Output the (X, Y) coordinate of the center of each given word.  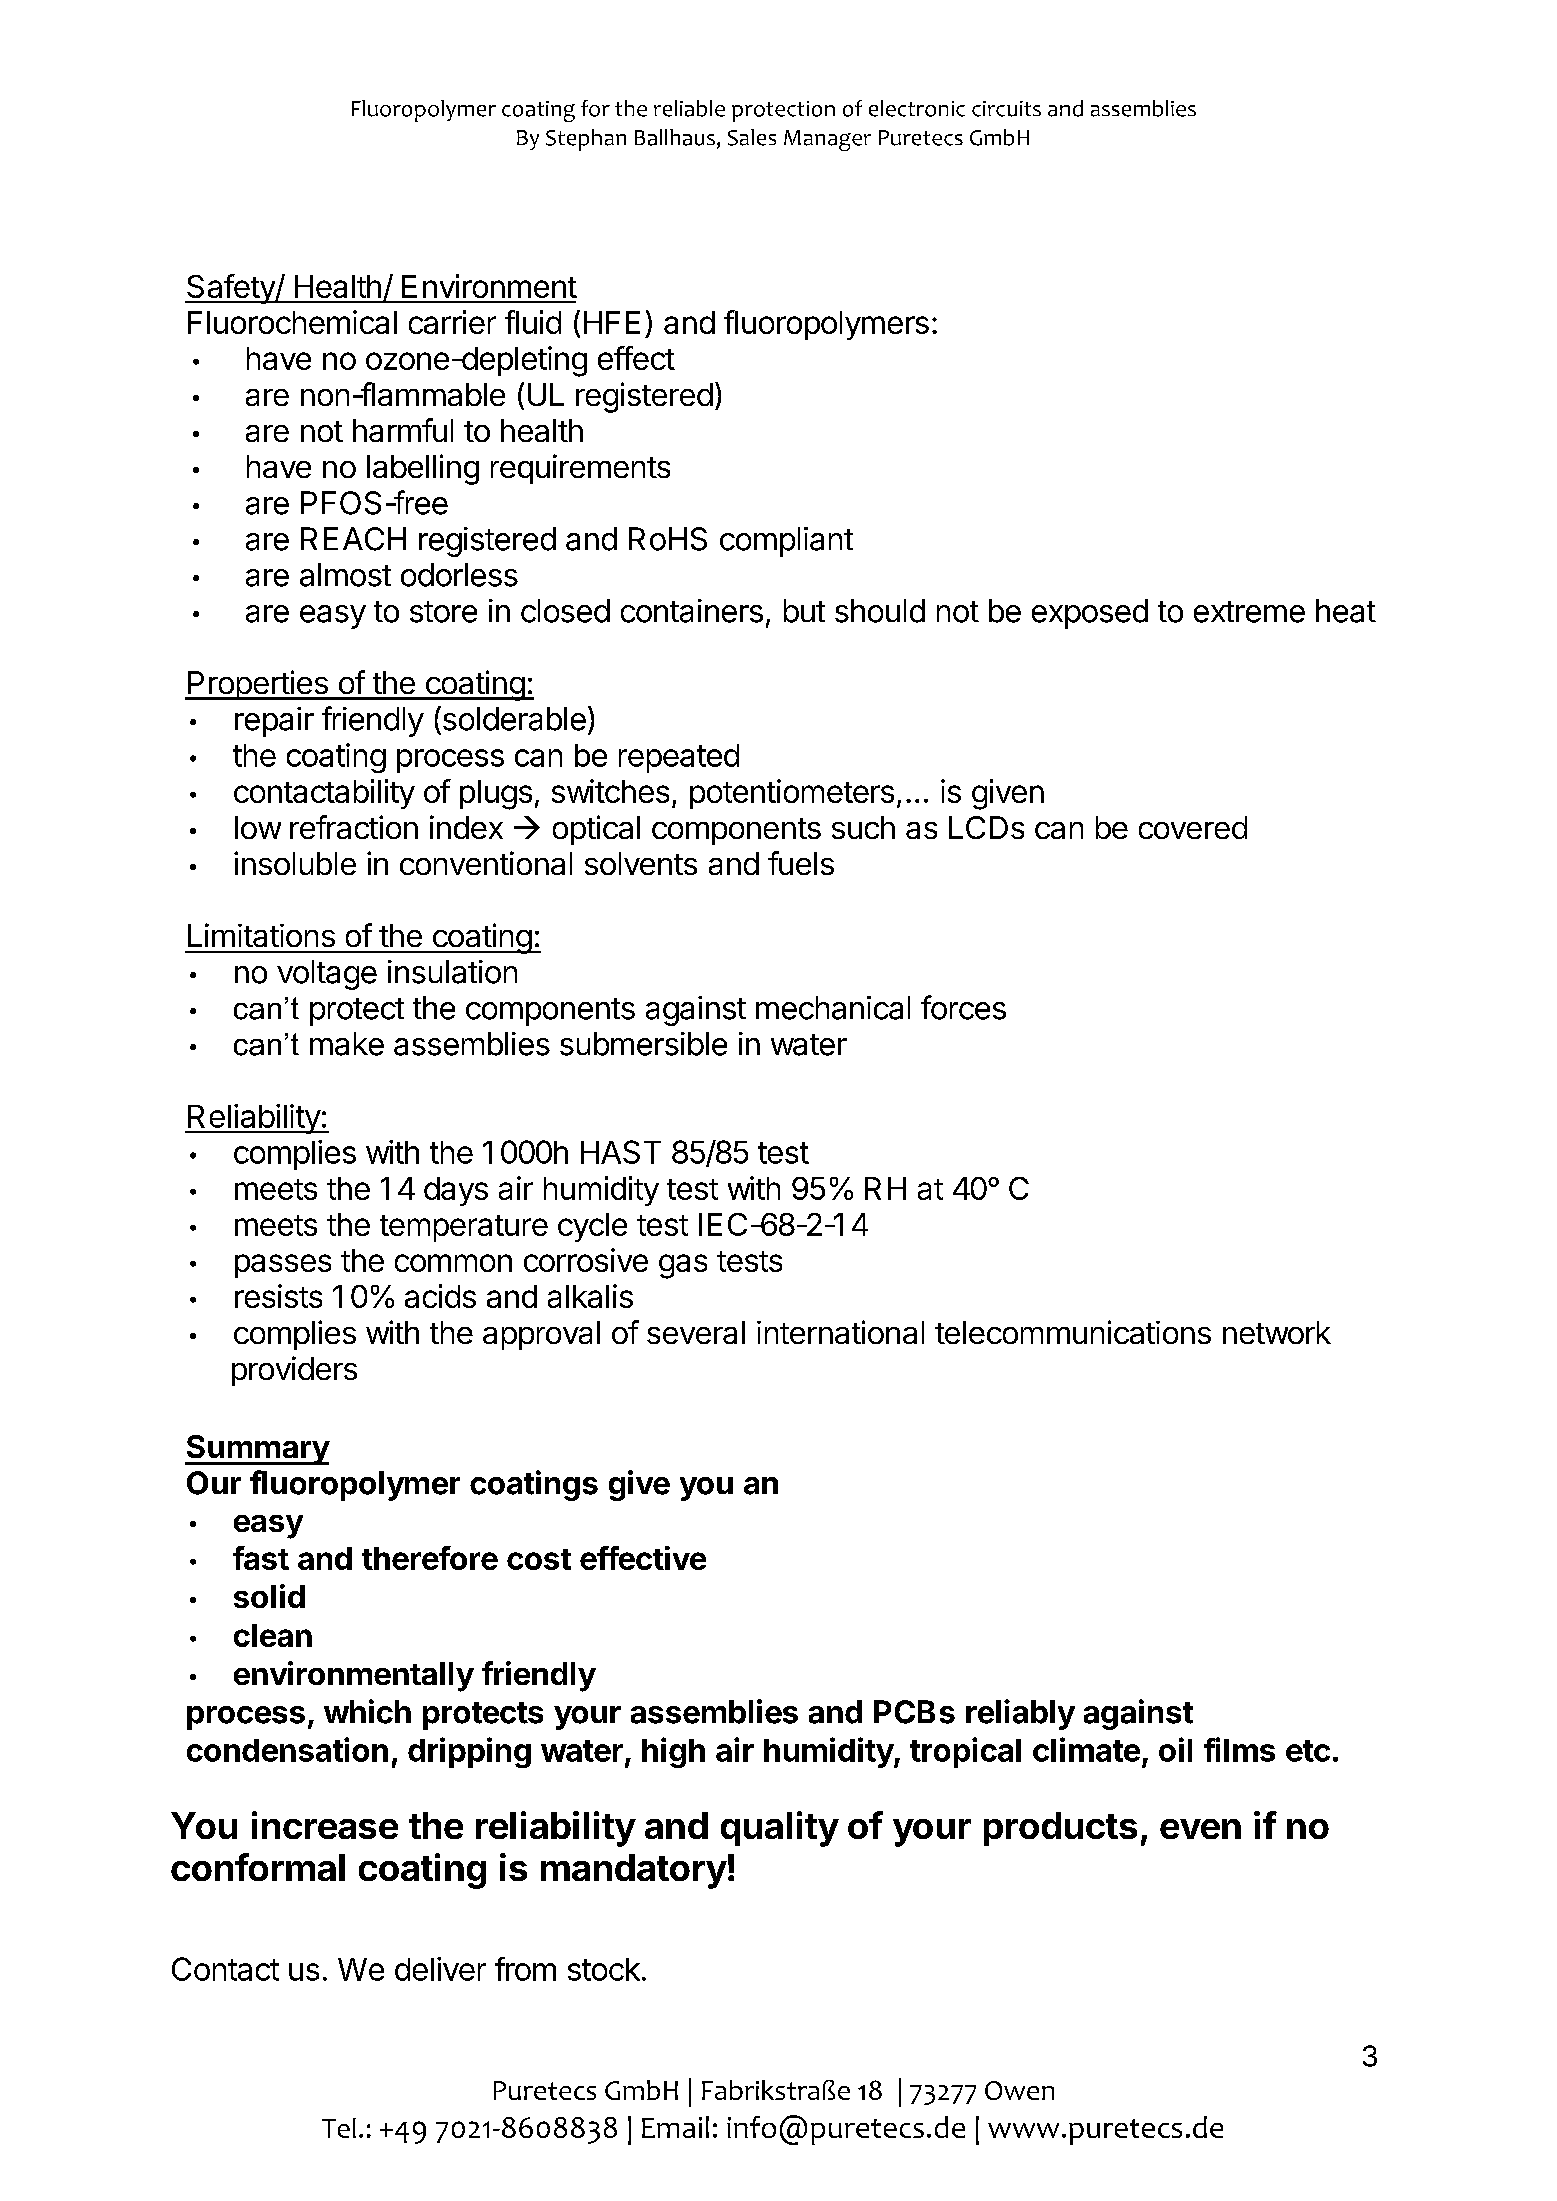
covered (1193, 827)
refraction (354, 827)
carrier (452, 322)
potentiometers (792, 794)
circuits (1006, 109)
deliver (440, 1969)
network (1277, 1332)
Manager (827, 140)
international (840, 1332)
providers (294, 1371)
